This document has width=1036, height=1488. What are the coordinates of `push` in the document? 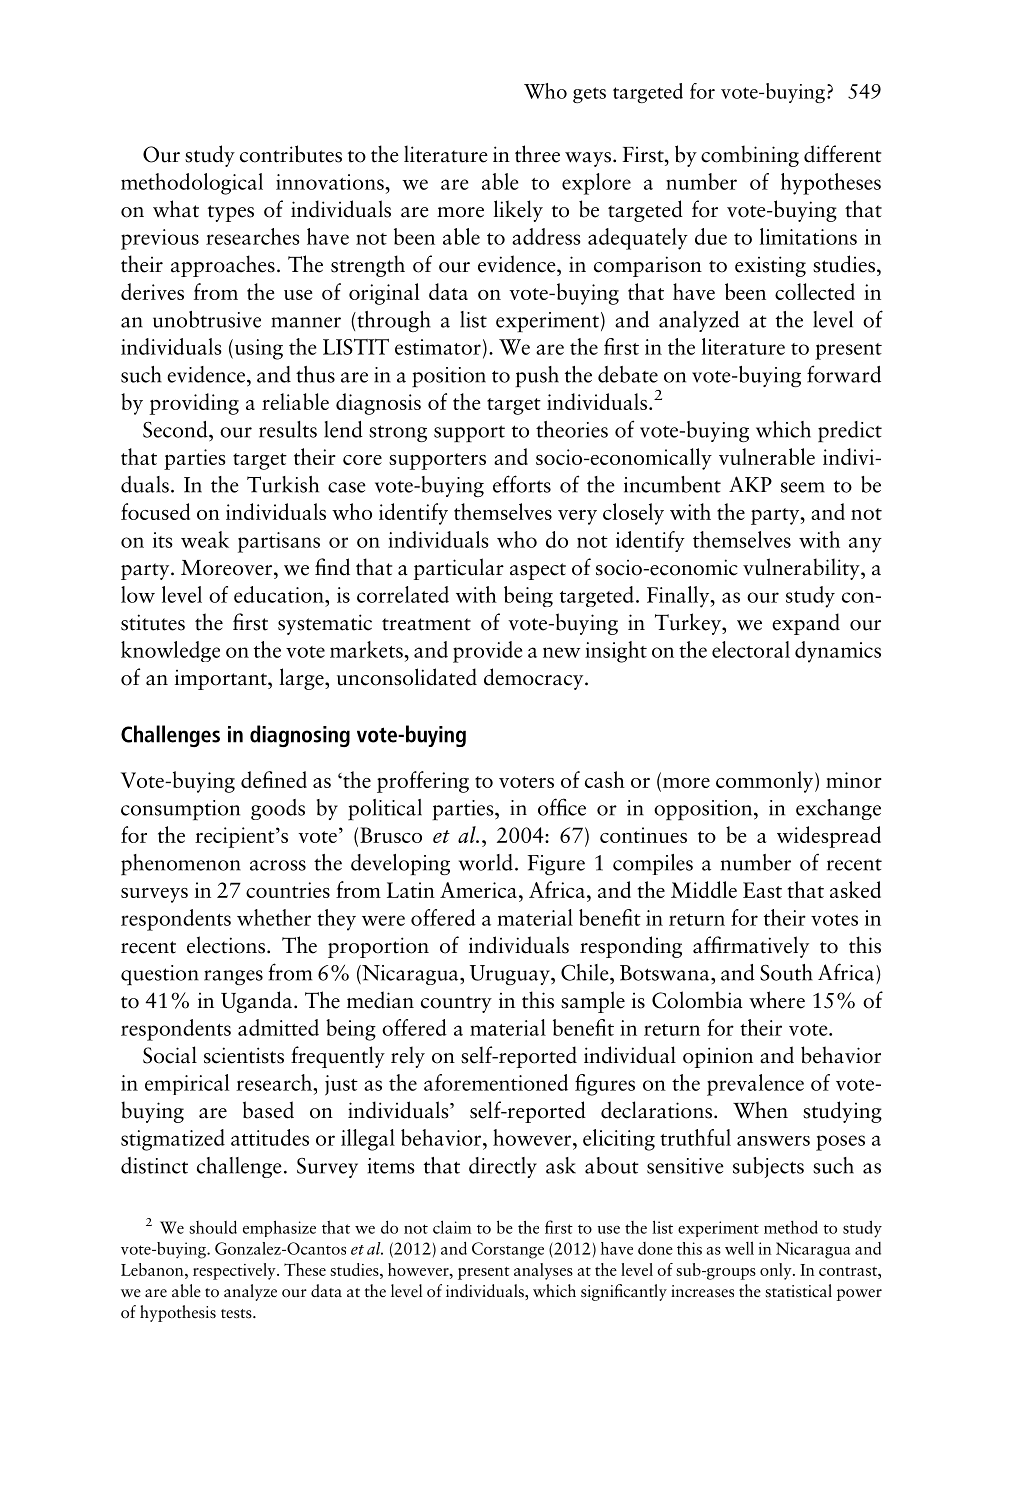 It's located at (537, 376).
